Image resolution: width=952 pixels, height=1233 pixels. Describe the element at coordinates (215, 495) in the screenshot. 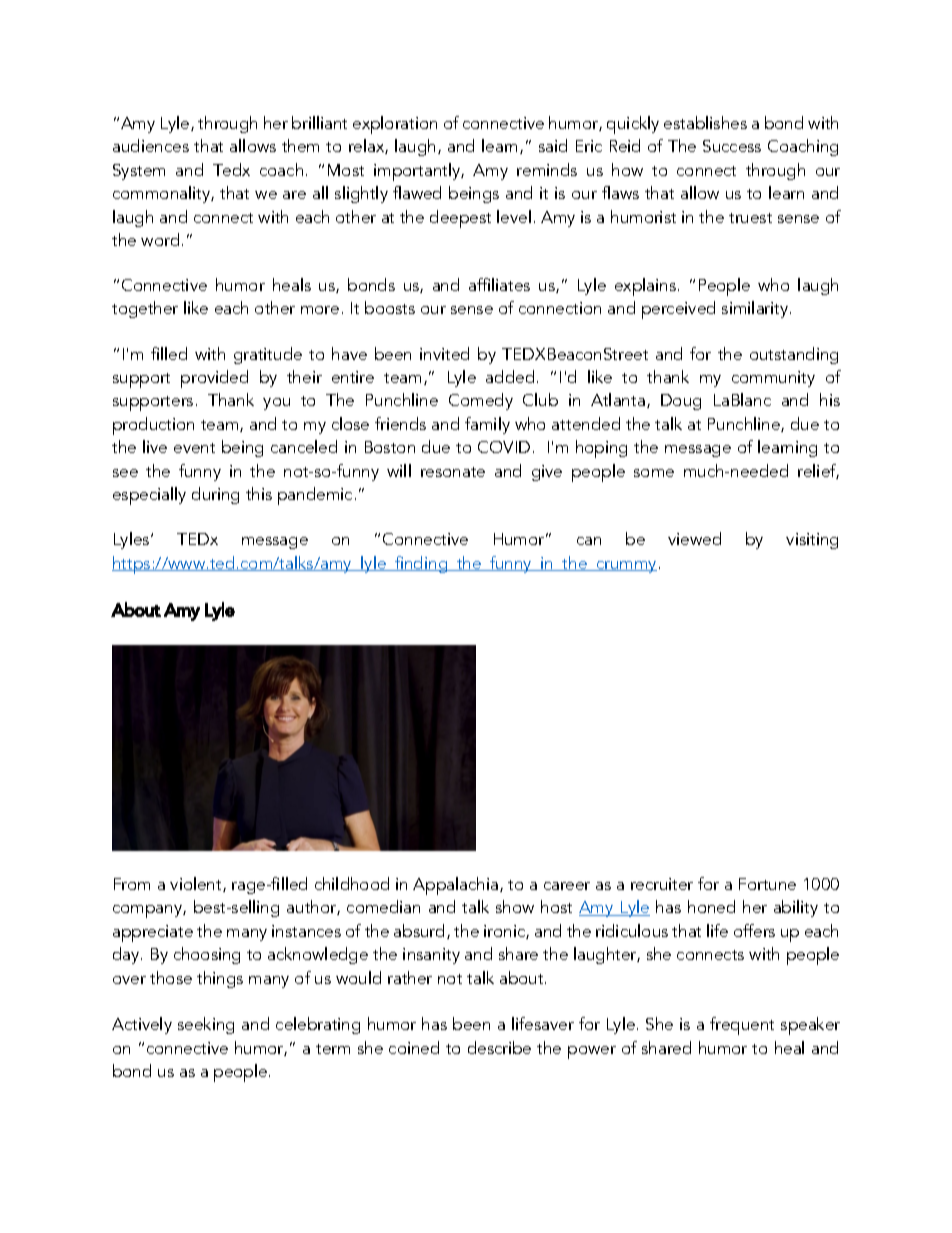

I see `during` at that location.
